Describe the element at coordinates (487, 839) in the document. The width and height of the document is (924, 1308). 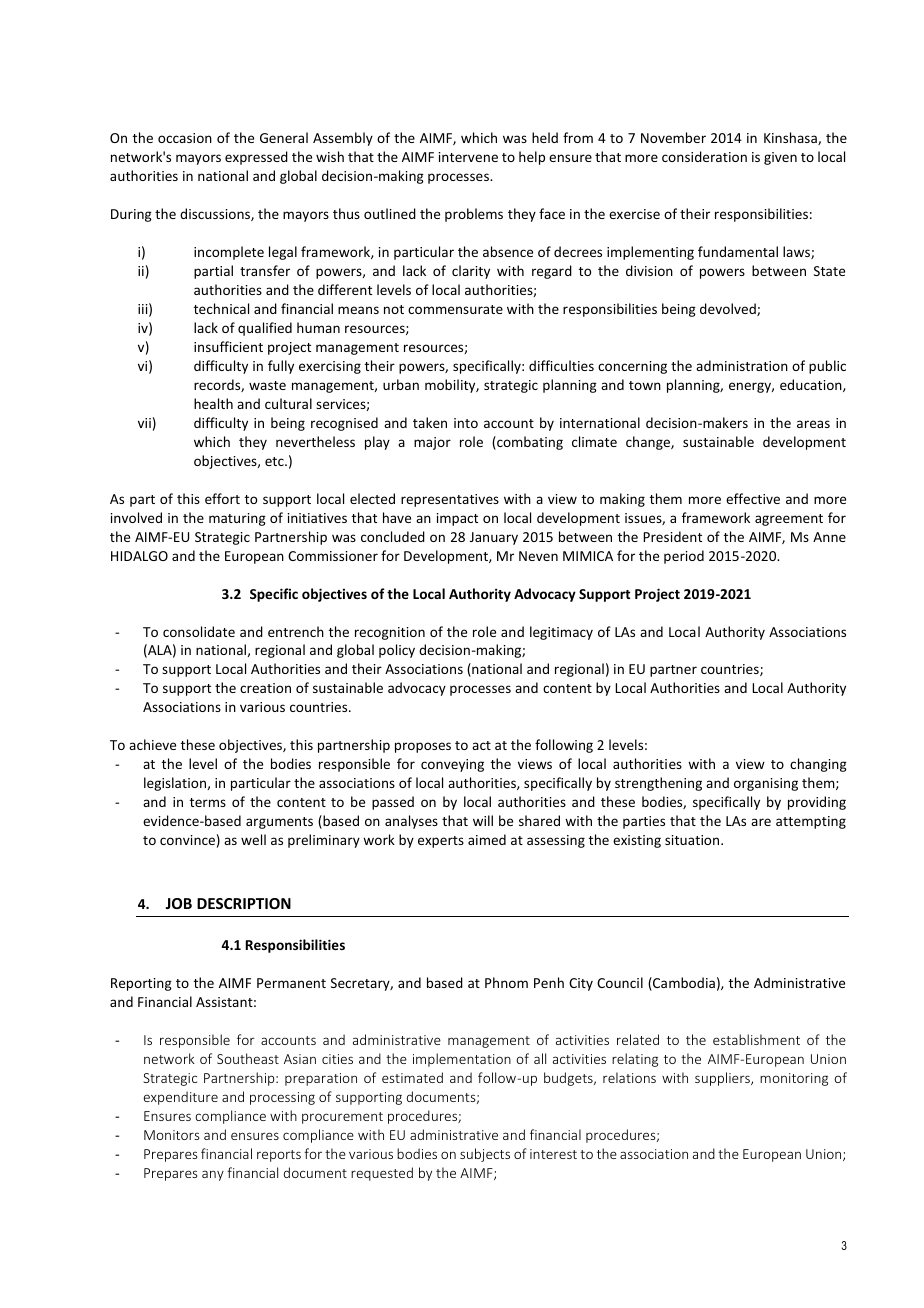
I see `aimed` at that location.
